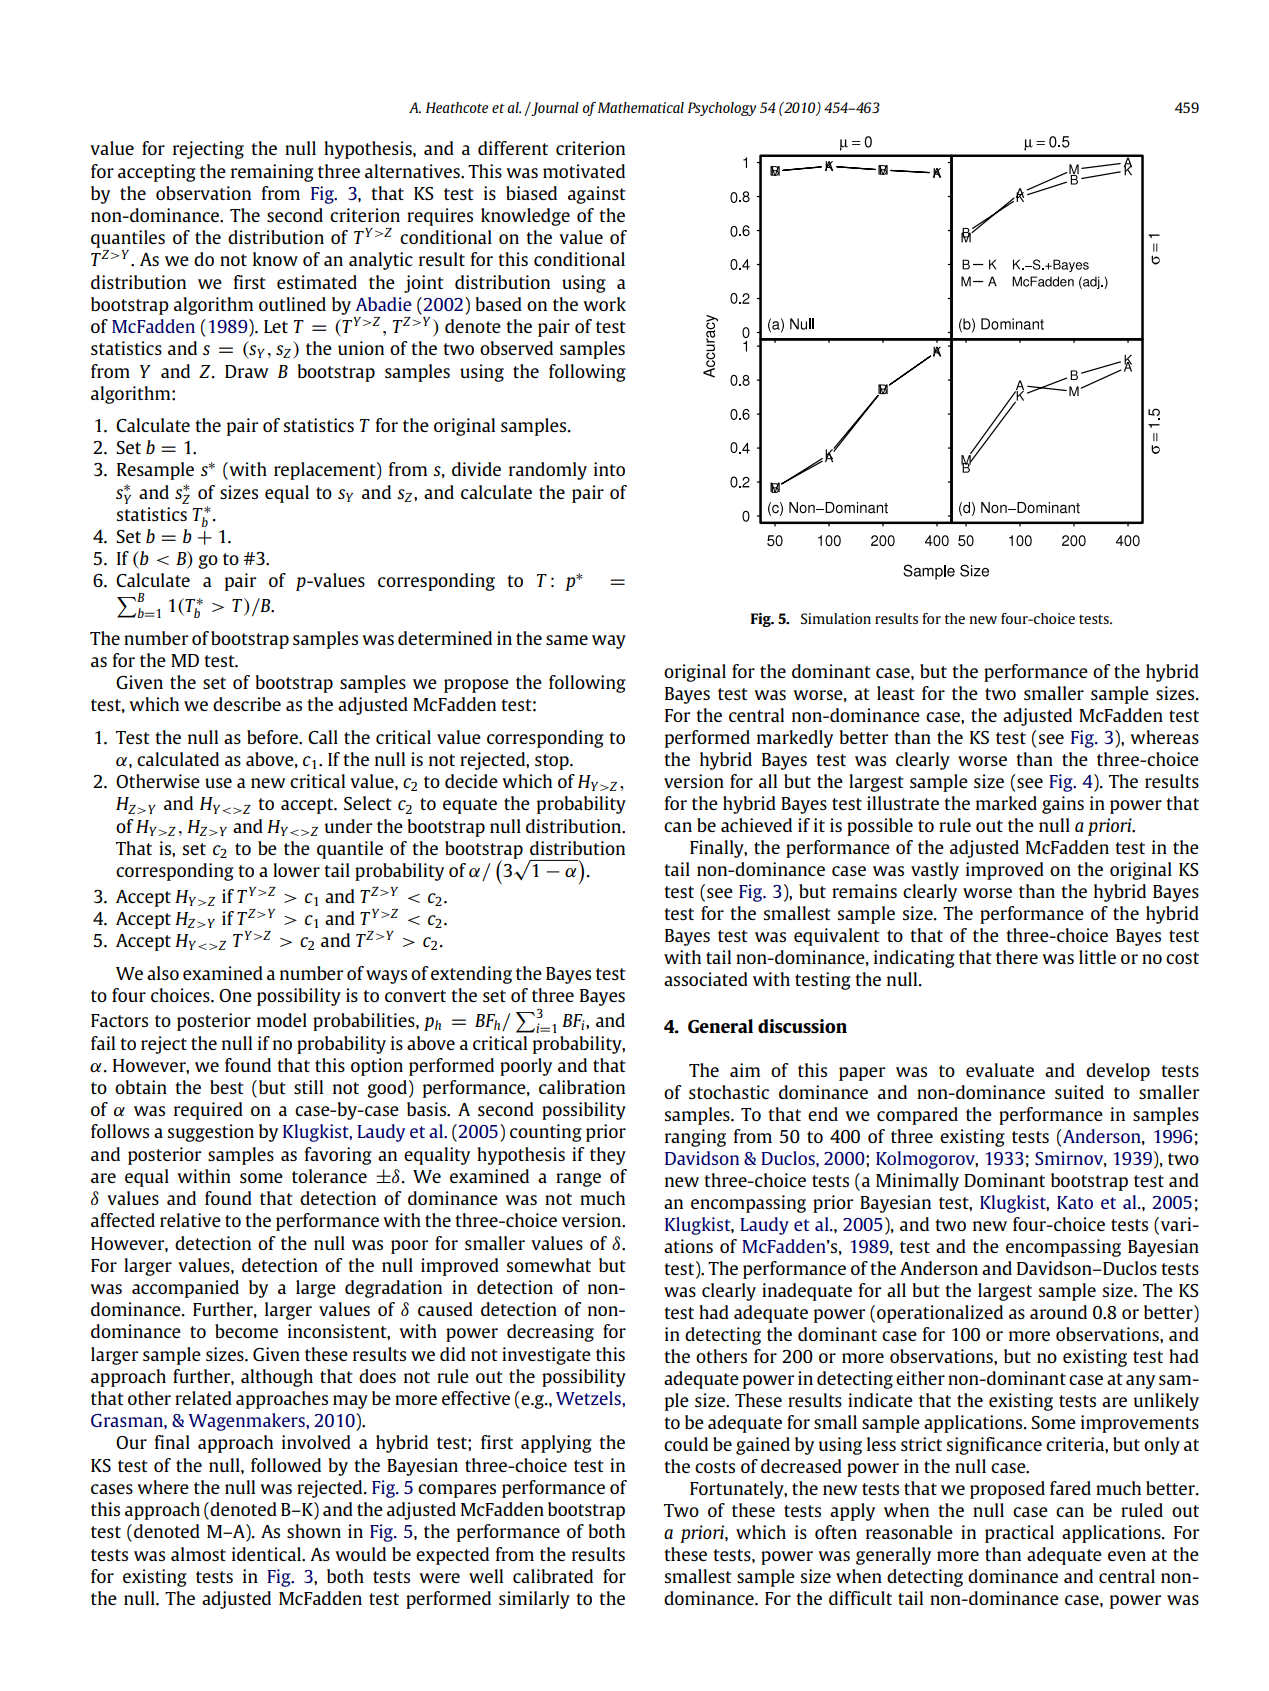  What do you see at coordinates (272, 173) in the screenshot?
I see `remaining` at bounding box center [272, 173].
